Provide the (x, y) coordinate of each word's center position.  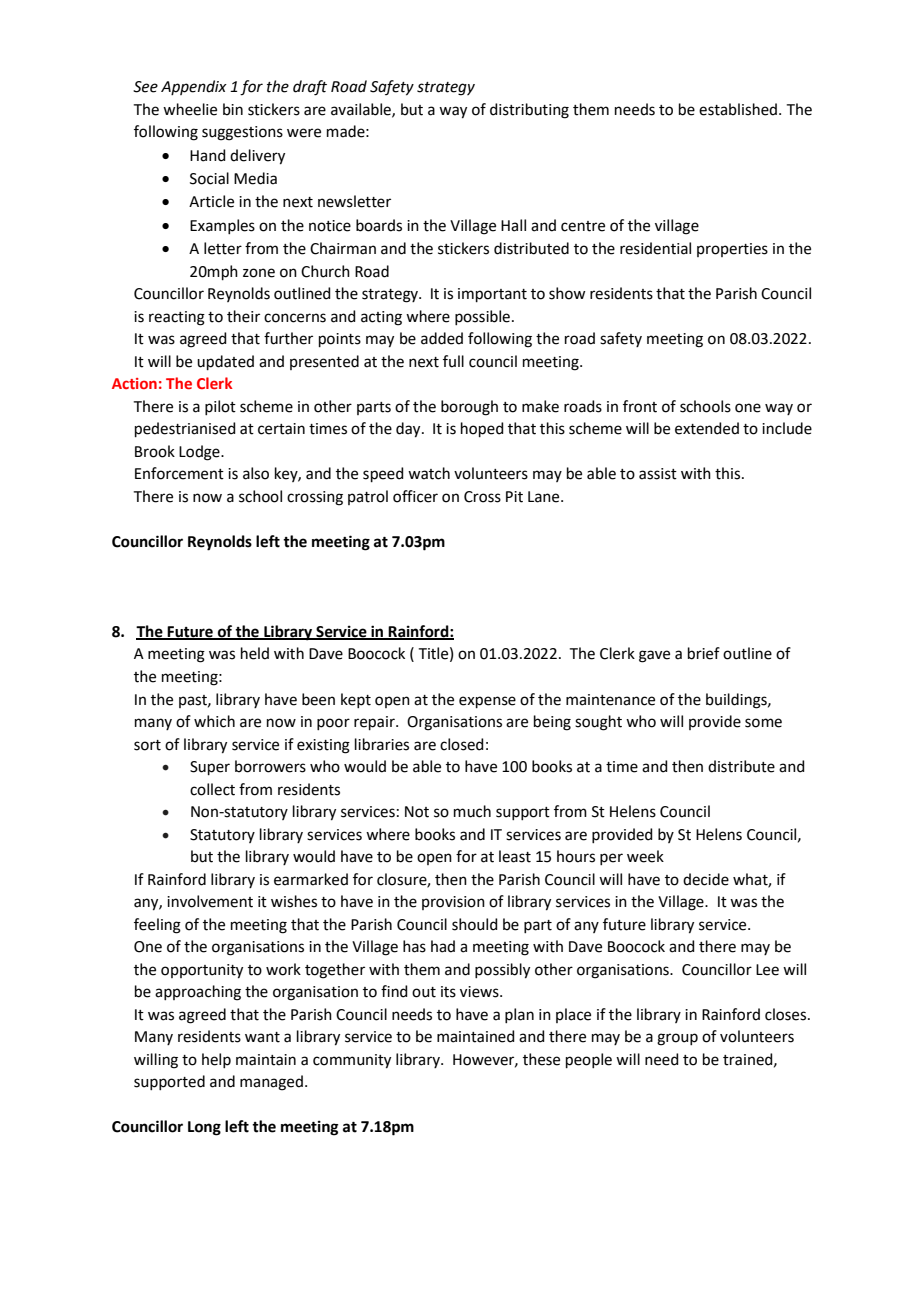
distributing (529, 111)
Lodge (200, 453)
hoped (482, 429)
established (738, 109)
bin (233, 109)
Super (210, 768)
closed (462, 744)
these (541, 1059)
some (763, 723)
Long (204, 1128)
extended (707, 428)
